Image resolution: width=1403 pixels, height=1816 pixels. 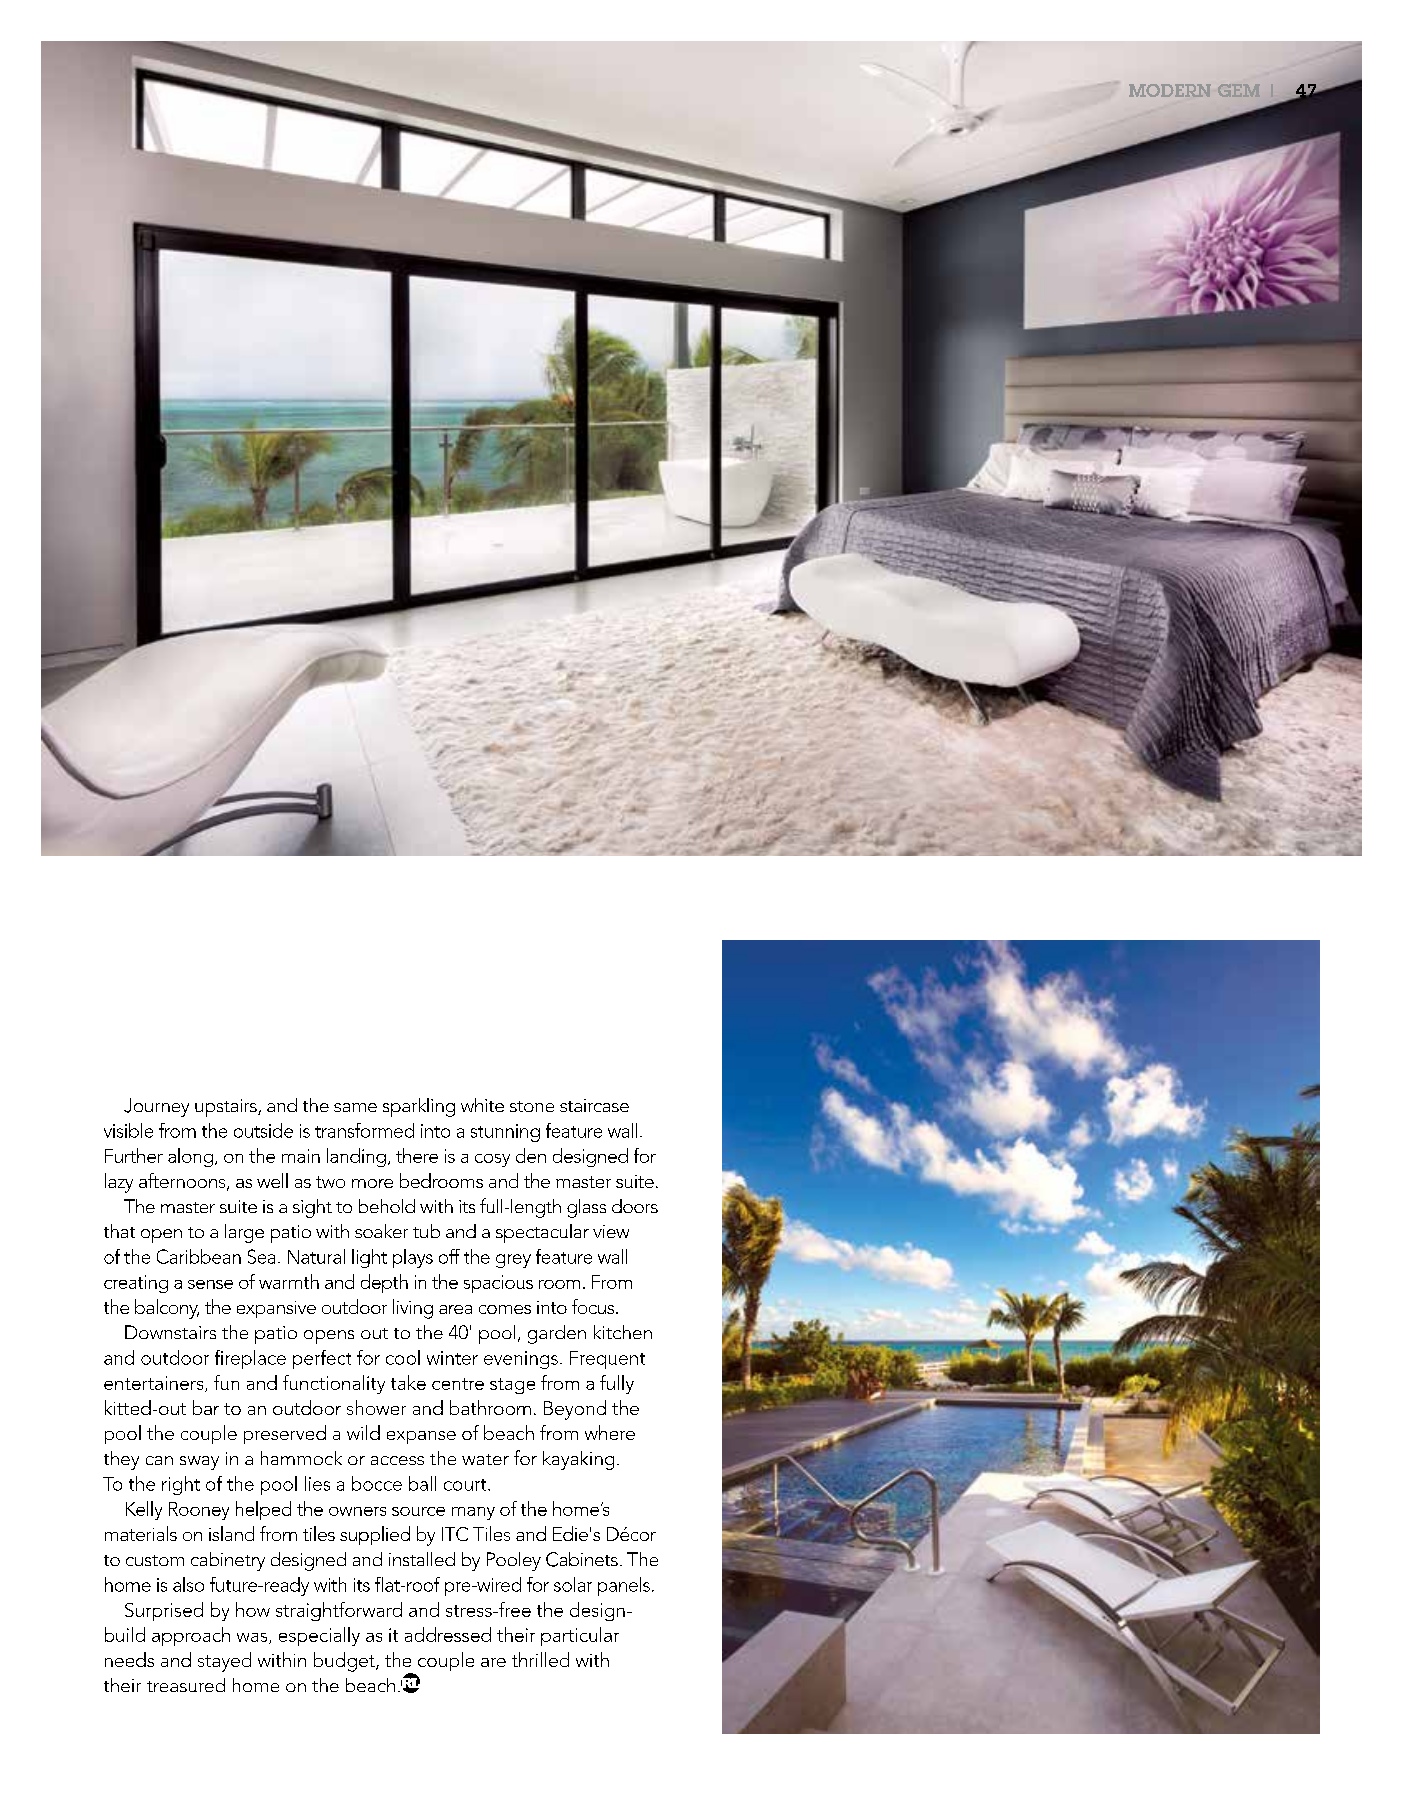 What do you see at coordinates (1170, 90) in the screenshot?
I see `MODERN` at bounding box center [1170, 90].
